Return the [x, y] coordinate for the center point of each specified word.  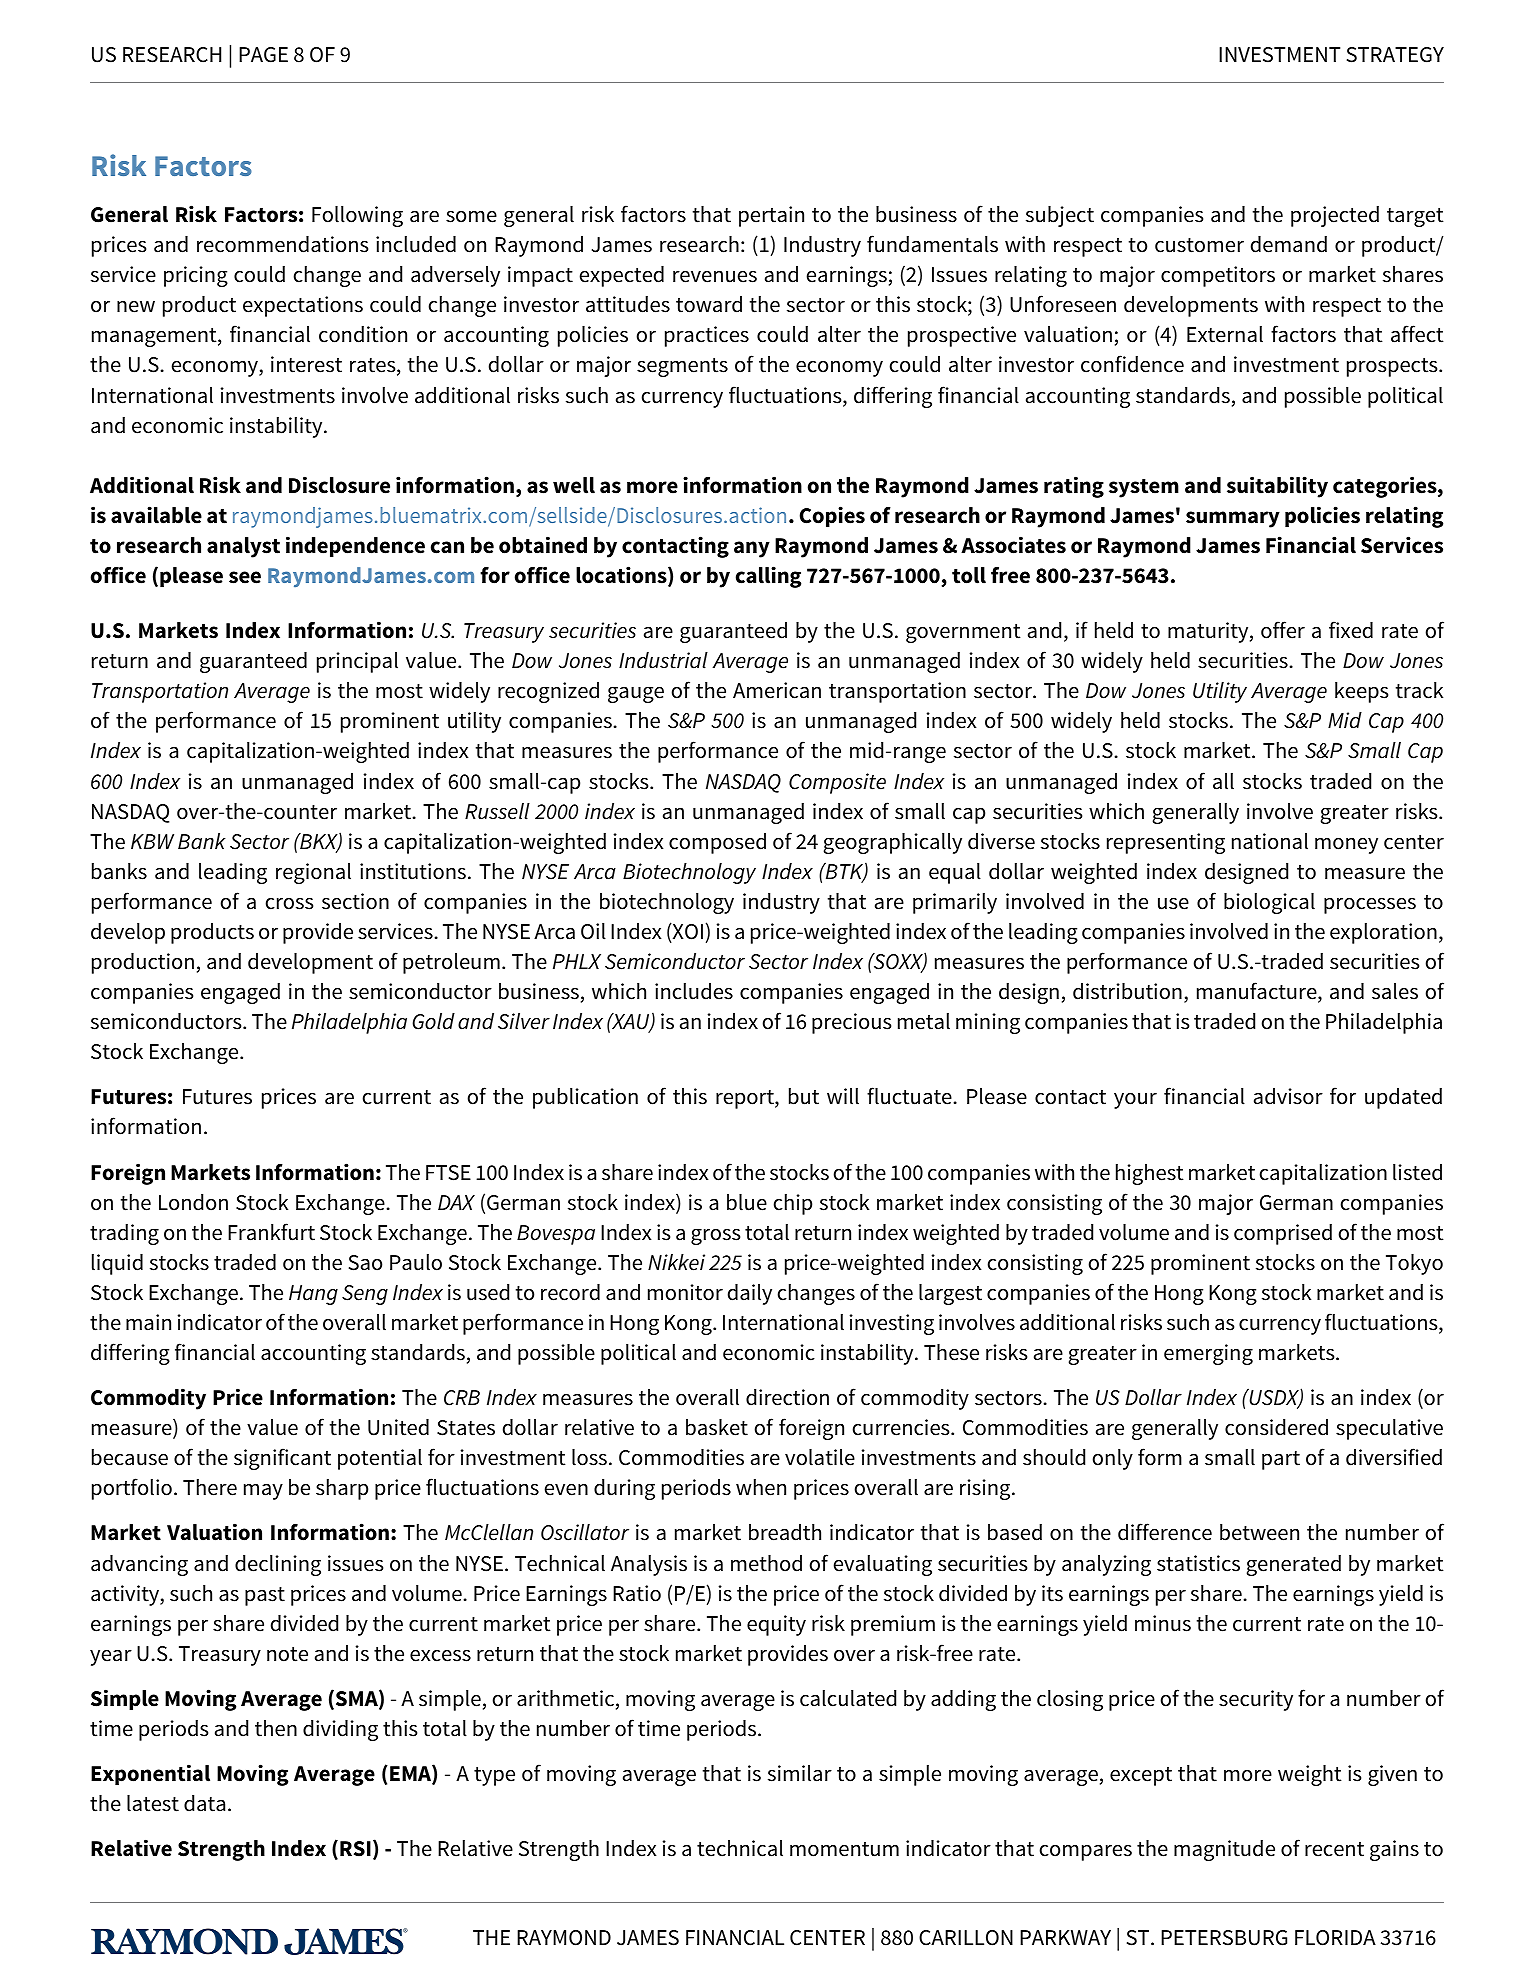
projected [1335, 216]
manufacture [1258, 992]
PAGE [263, 55]
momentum [844, 1849]
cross [289, 903]
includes [694, 991]
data [204, 1803]
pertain [771, 216]
